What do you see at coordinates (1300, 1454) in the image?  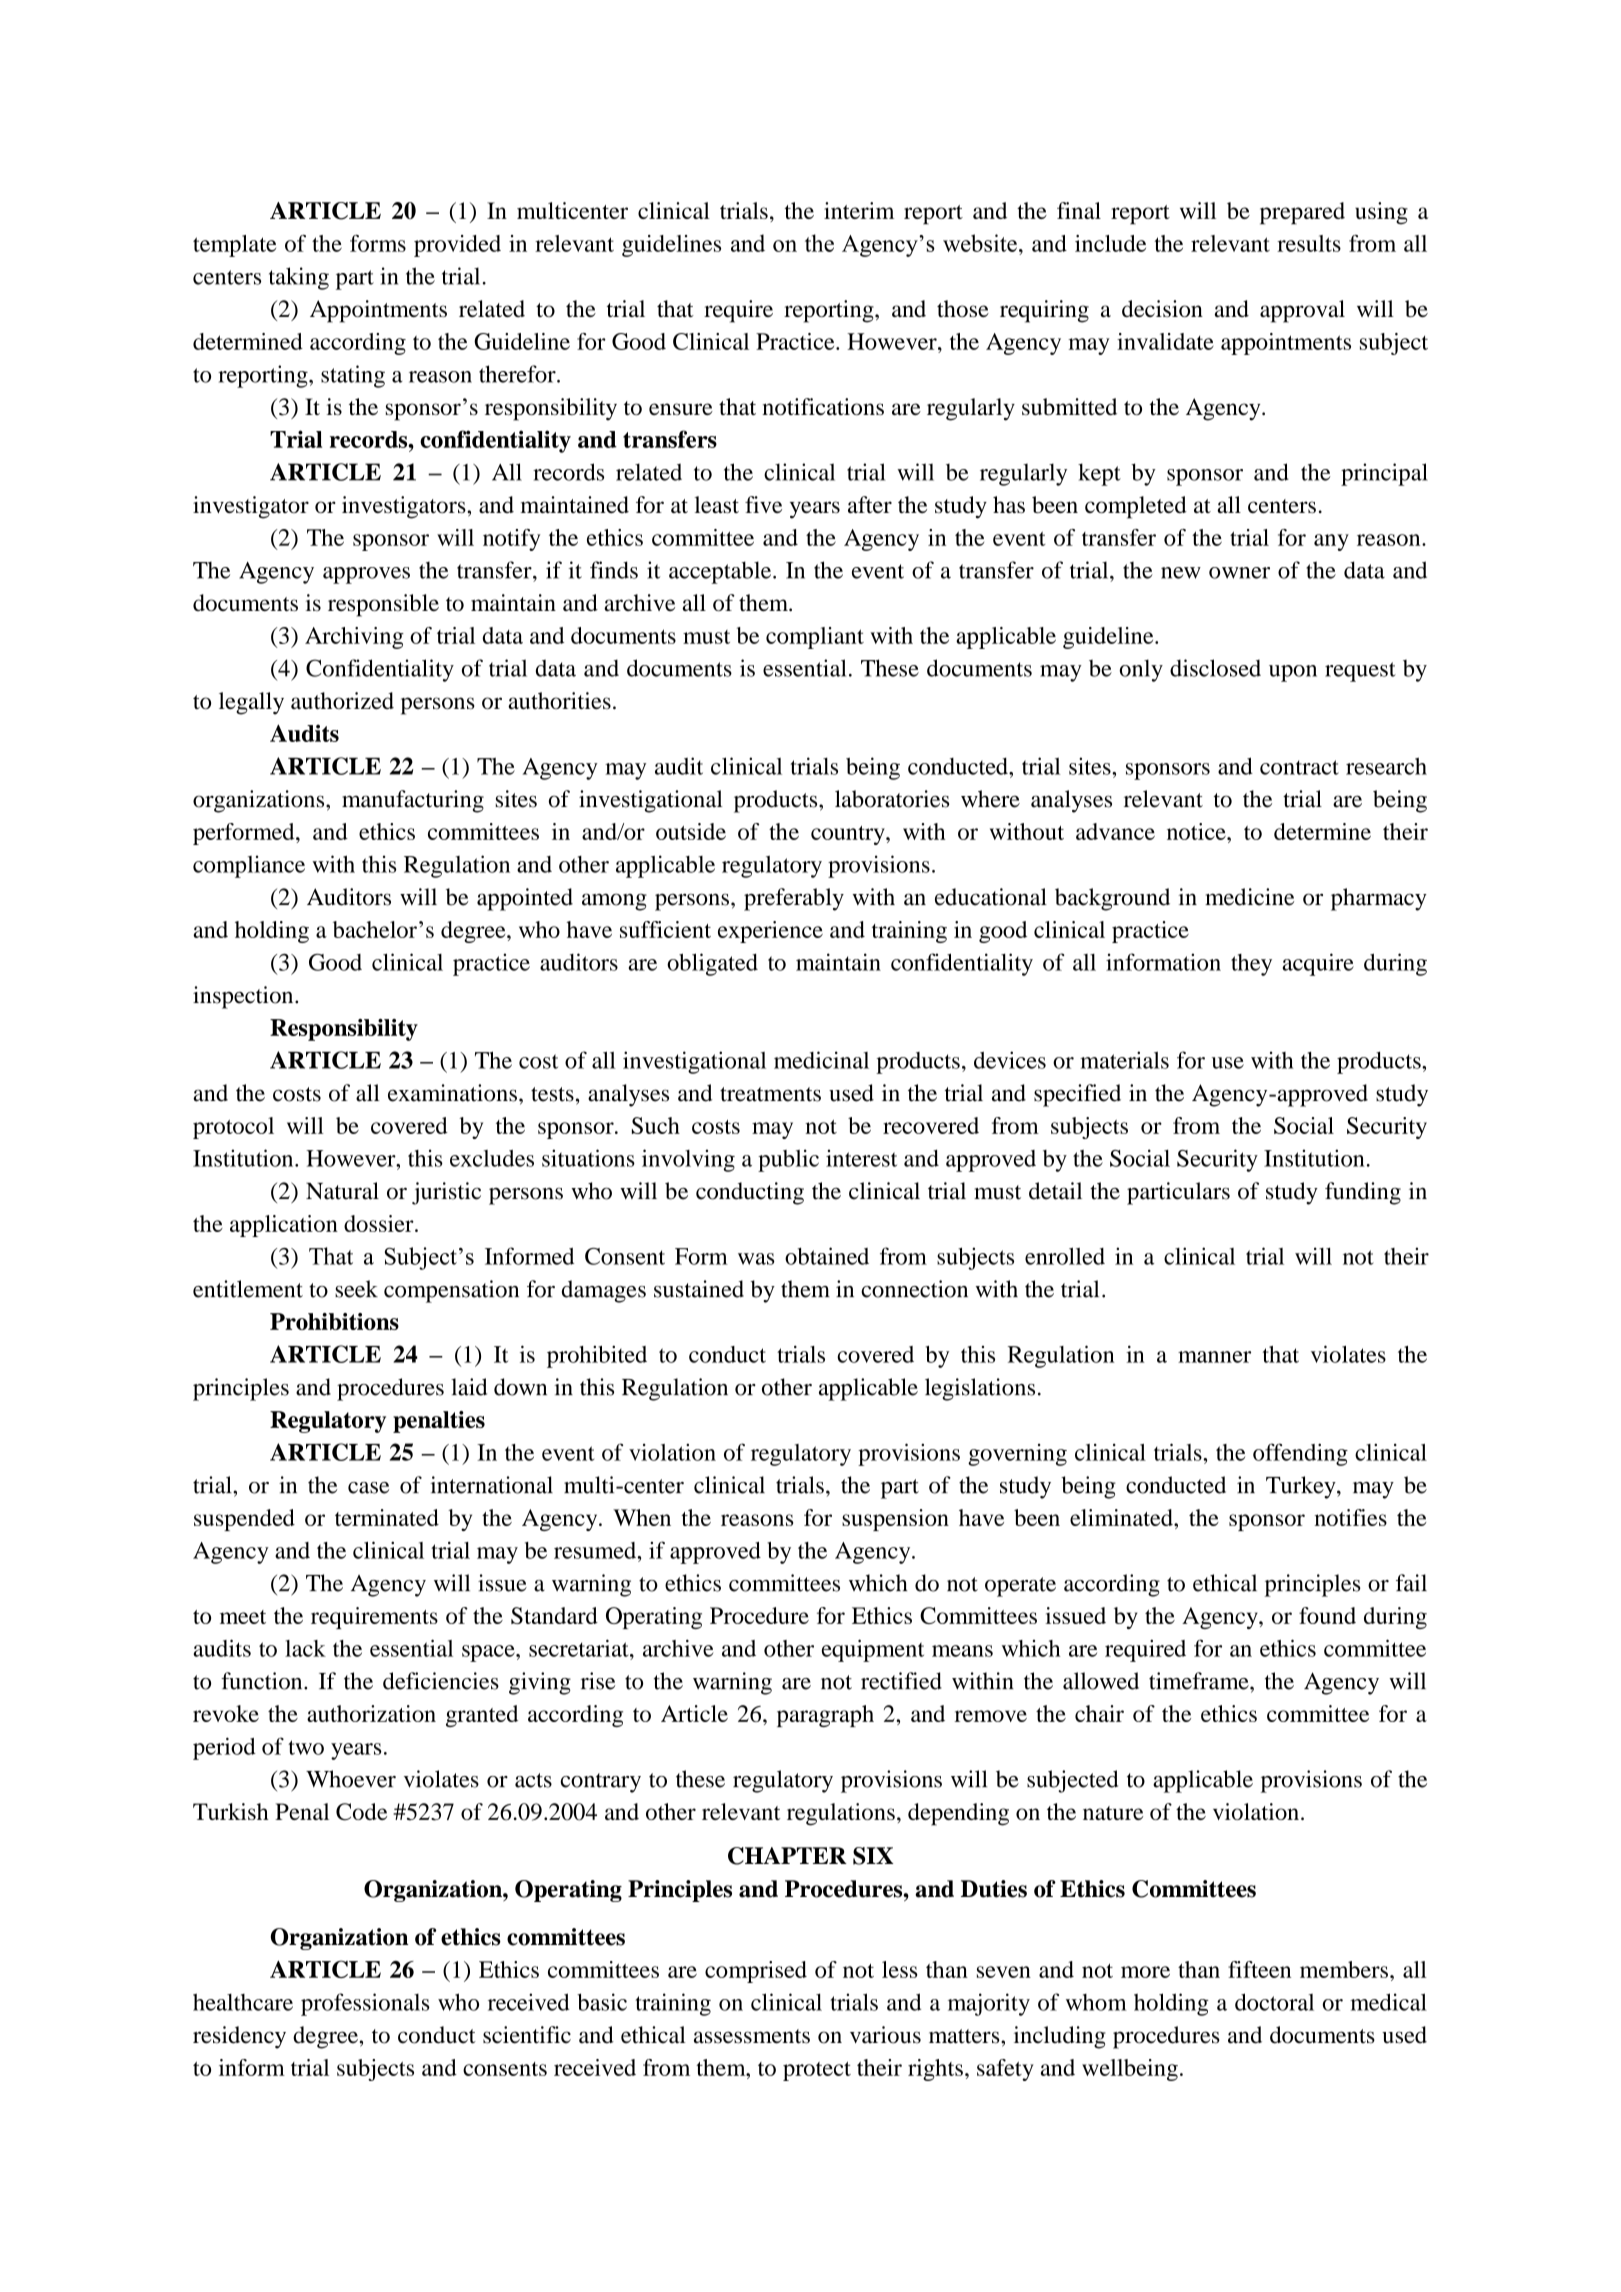 I see `offending` at bounding box center [1300, 1454].
